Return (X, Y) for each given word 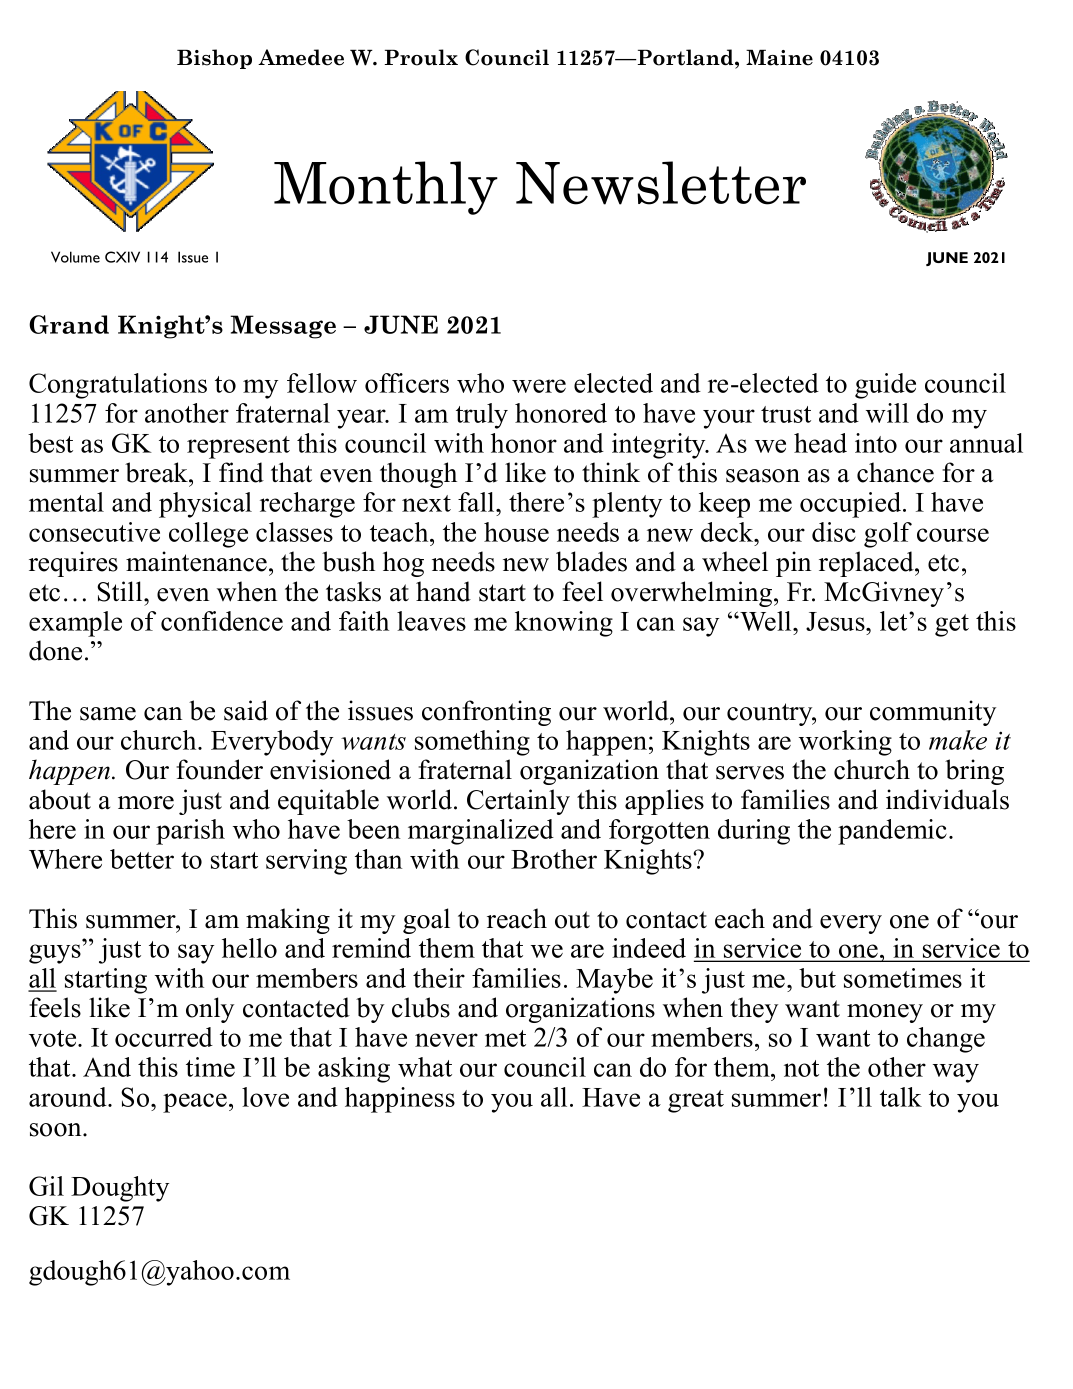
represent (238, 447)
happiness (400, 1100)
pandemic (892, 832)
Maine (779, 57)
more (146, 803)
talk (901, 1097)
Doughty (120, 1189)
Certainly (518, 802)
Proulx (421, 57)
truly (482, 416)
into (876, 443)
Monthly (386, 188)
